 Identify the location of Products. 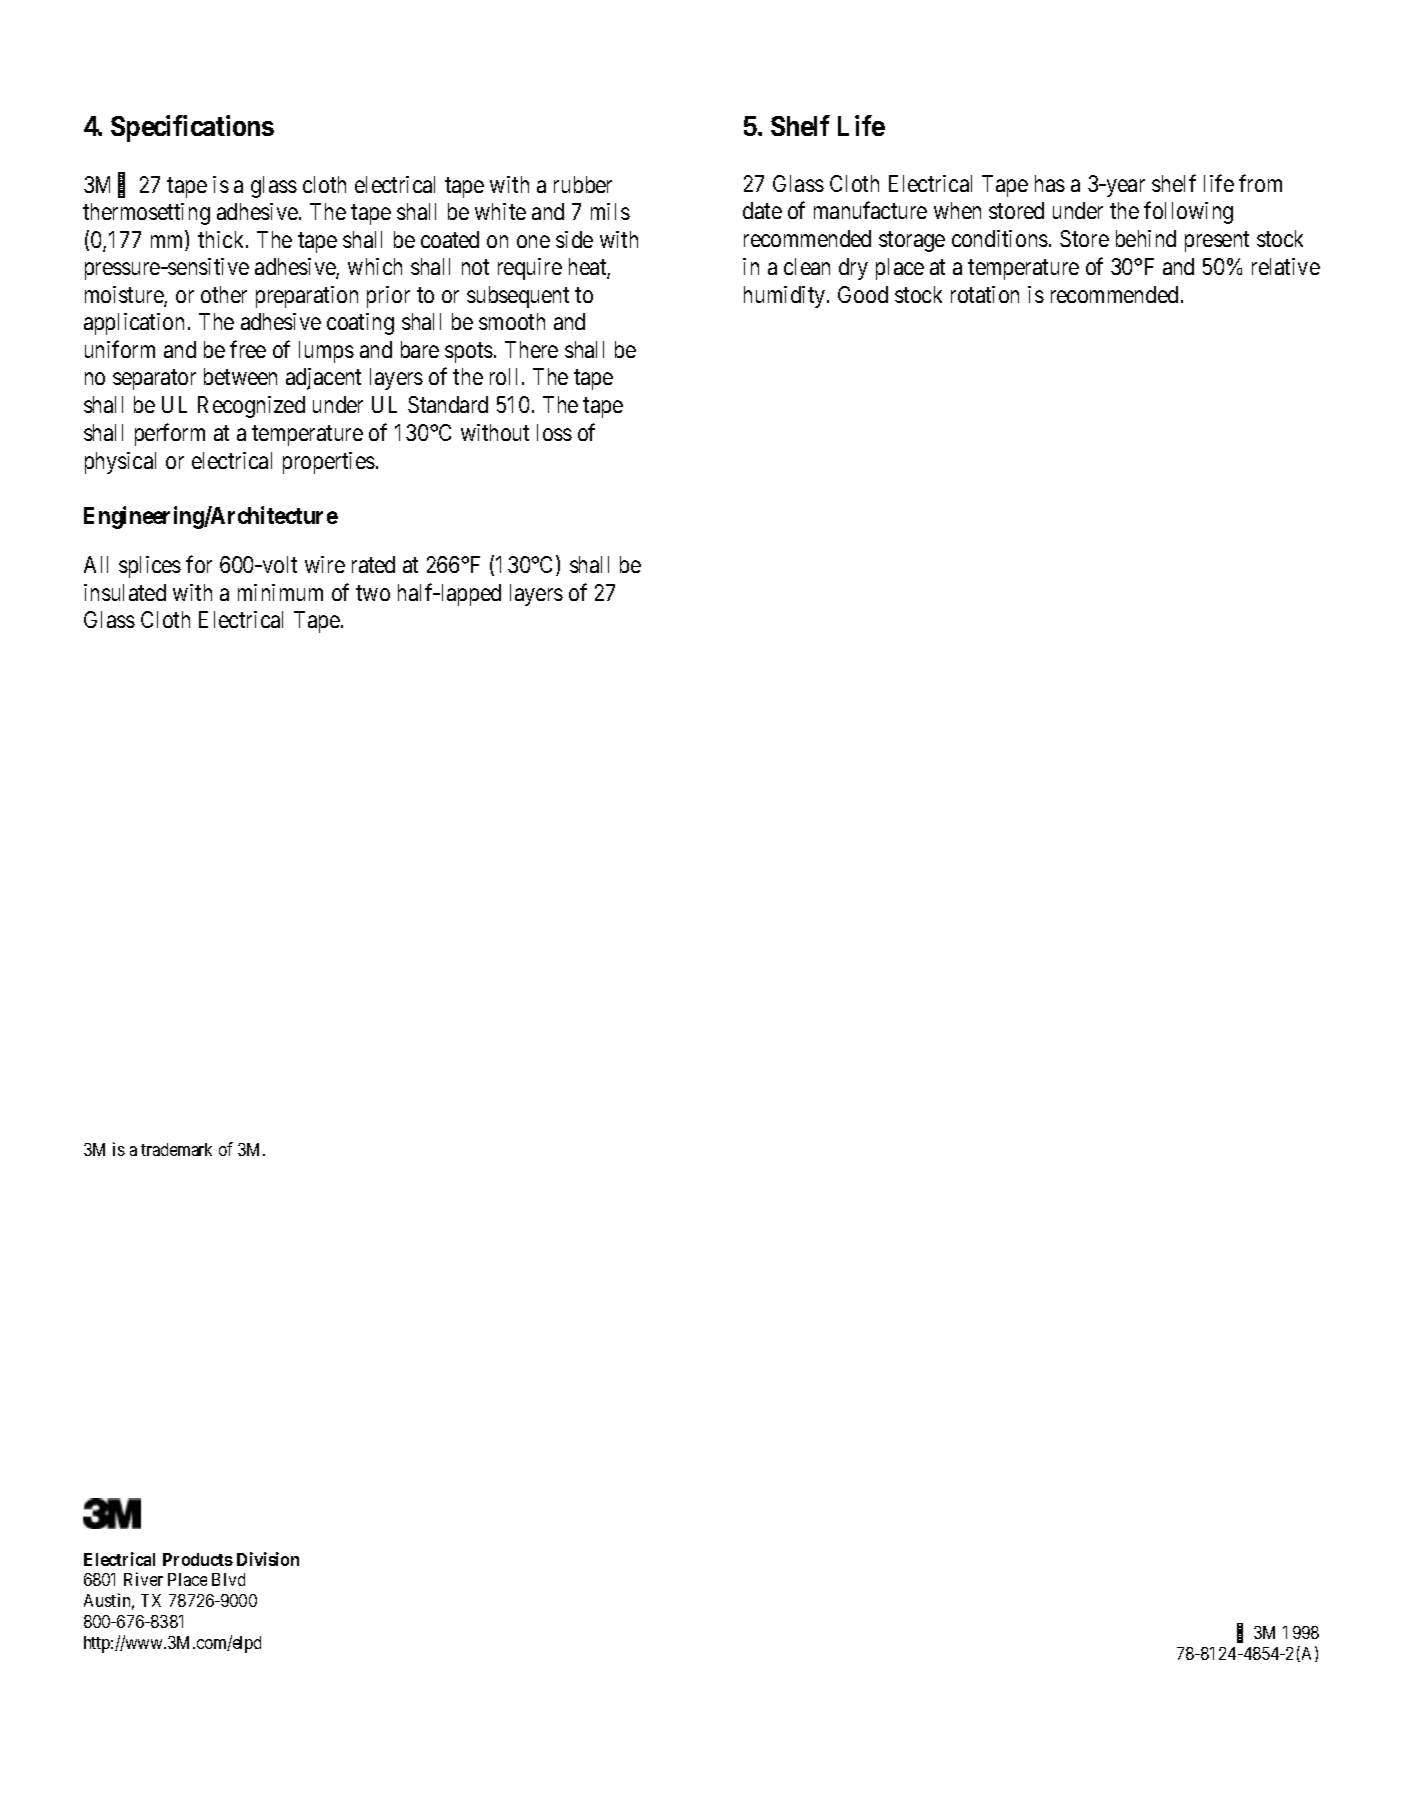
(198, 1559).
